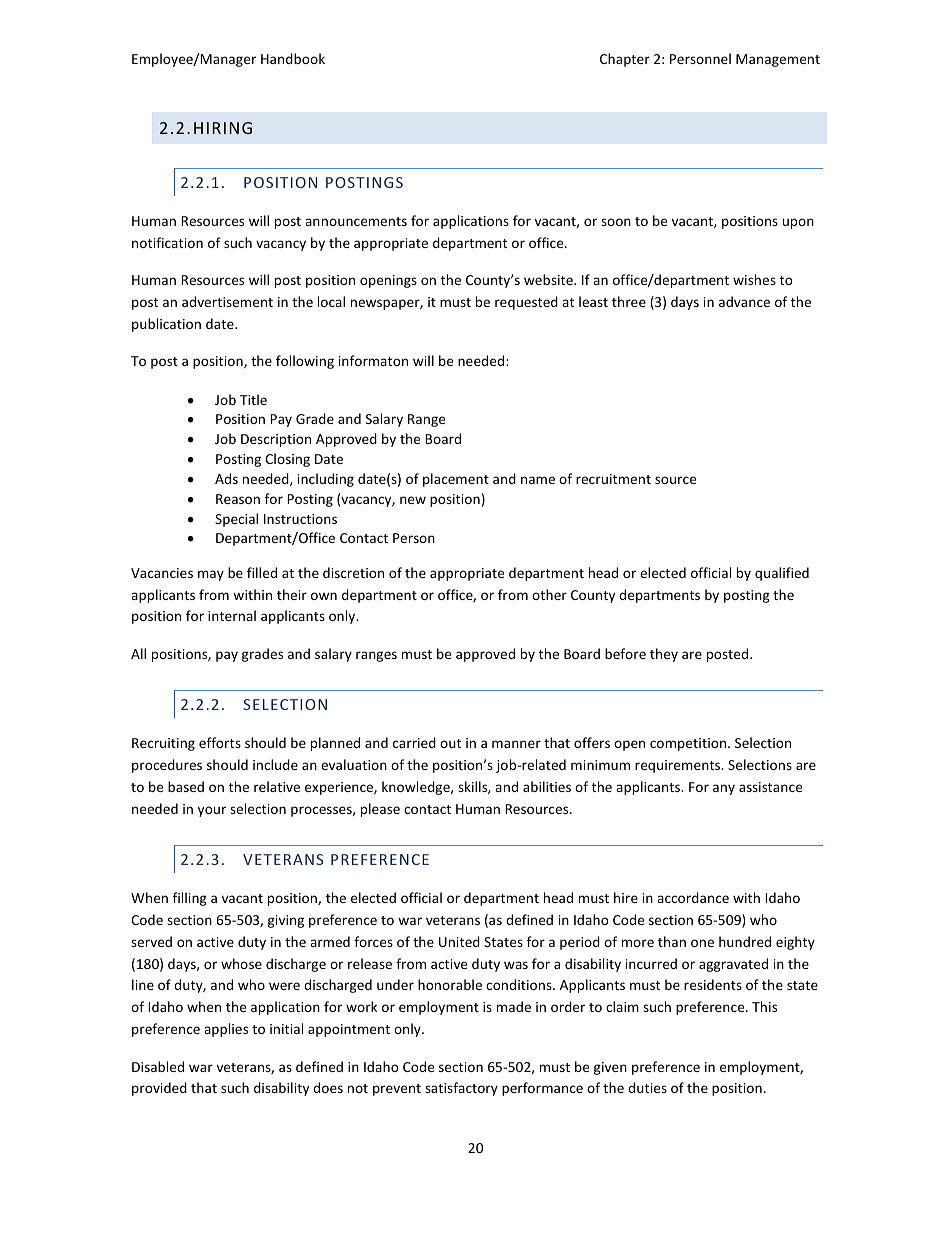 The width and height of the screenshot is (952, 1233). I want to click on Handbook, so click(293, 58).
